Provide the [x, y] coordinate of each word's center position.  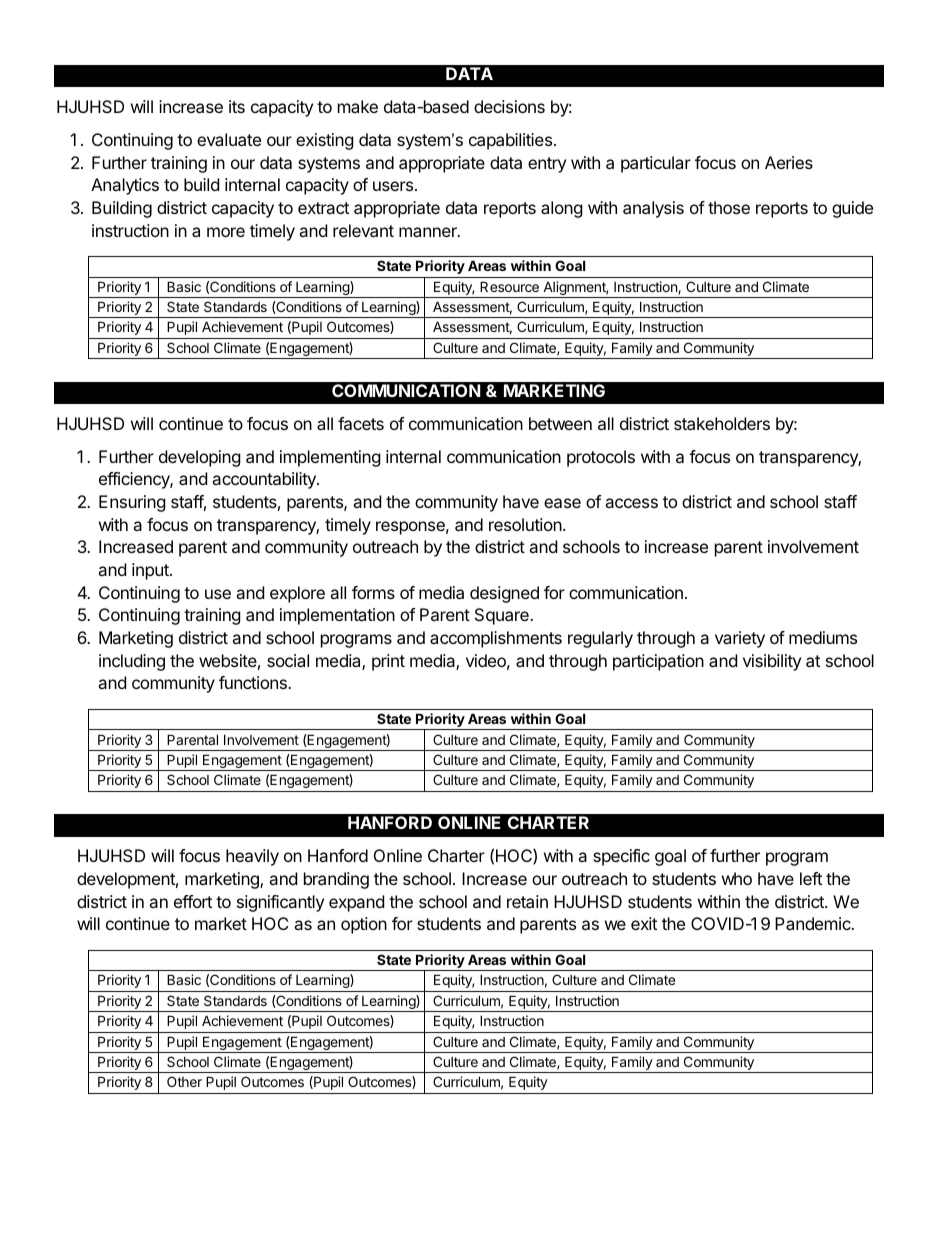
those [729, 207]
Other [184, 1081]
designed [504, 594]
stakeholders [722, 423]
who [737, 878]
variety [740, 639]
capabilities [510, 141]
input [151, 571]
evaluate [229, 139]
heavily [252, 857]
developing [200, 458]
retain [527, 901]
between [560, 423]
